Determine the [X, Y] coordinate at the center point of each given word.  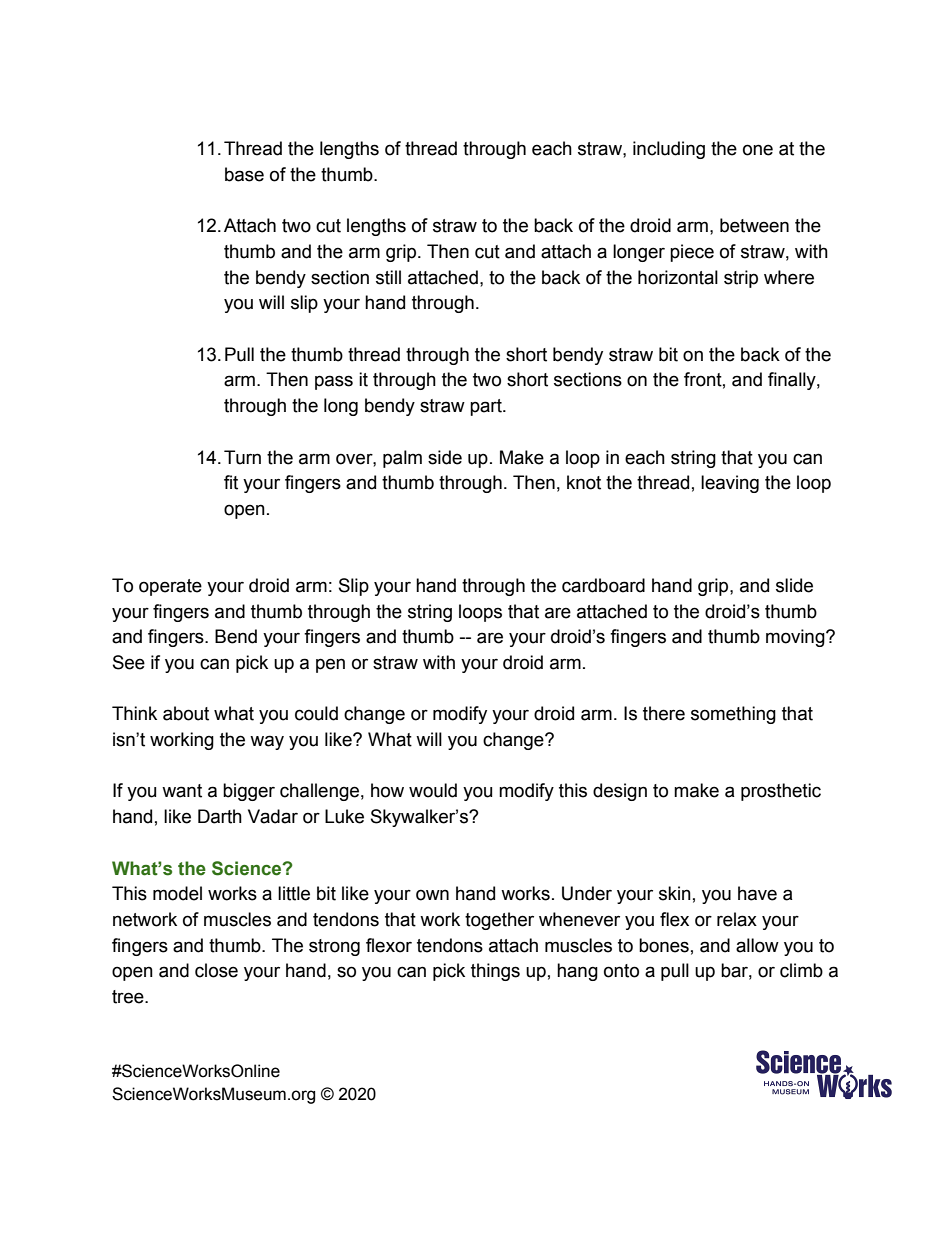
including [669, 150]
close [216, 970]
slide [794, 585]
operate [170, 587]
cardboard [603, 585]
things [495, 972]
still [388, 277]
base [244, 174]
